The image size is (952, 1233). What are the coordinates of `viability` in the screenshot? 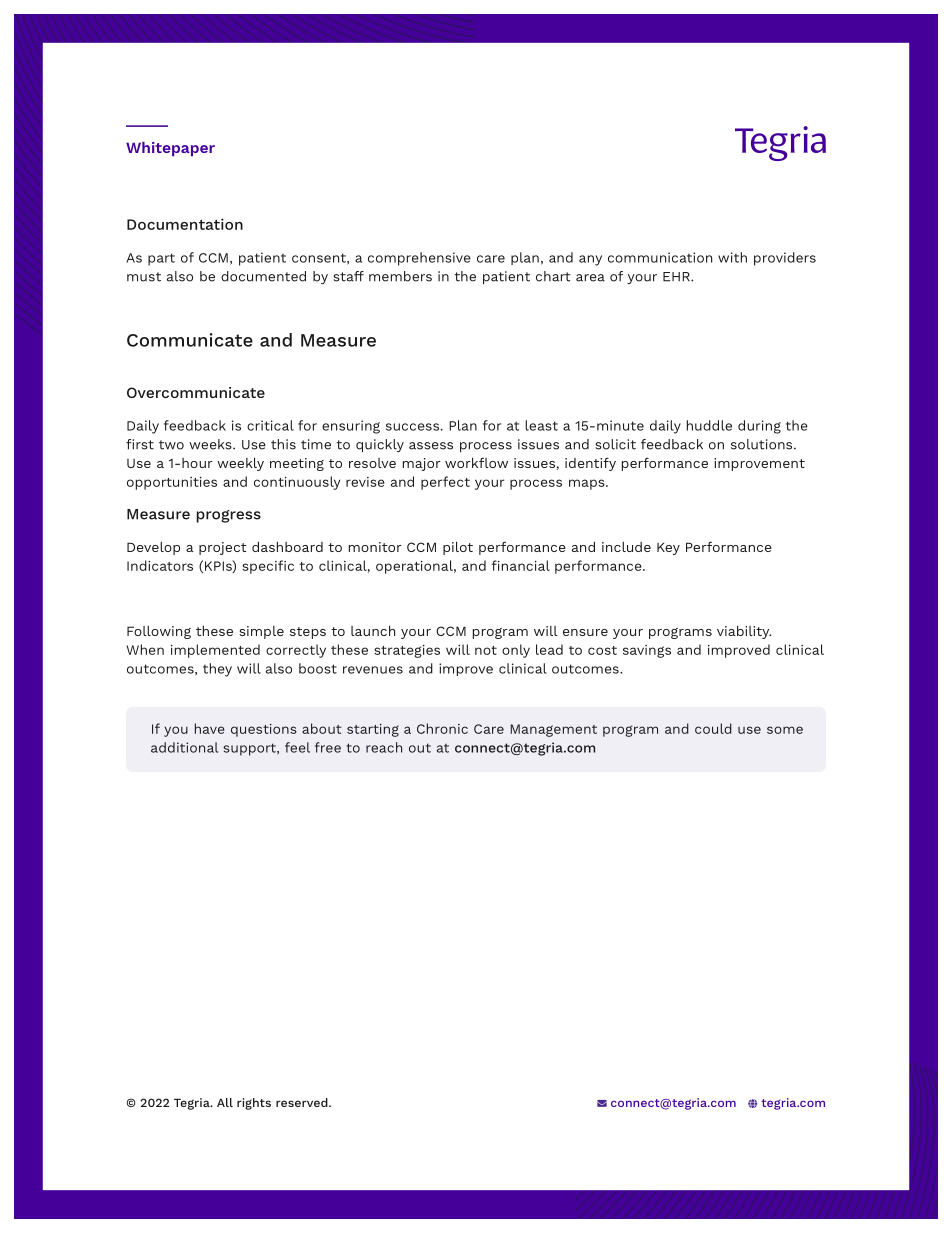 It's located at (744, 632).
